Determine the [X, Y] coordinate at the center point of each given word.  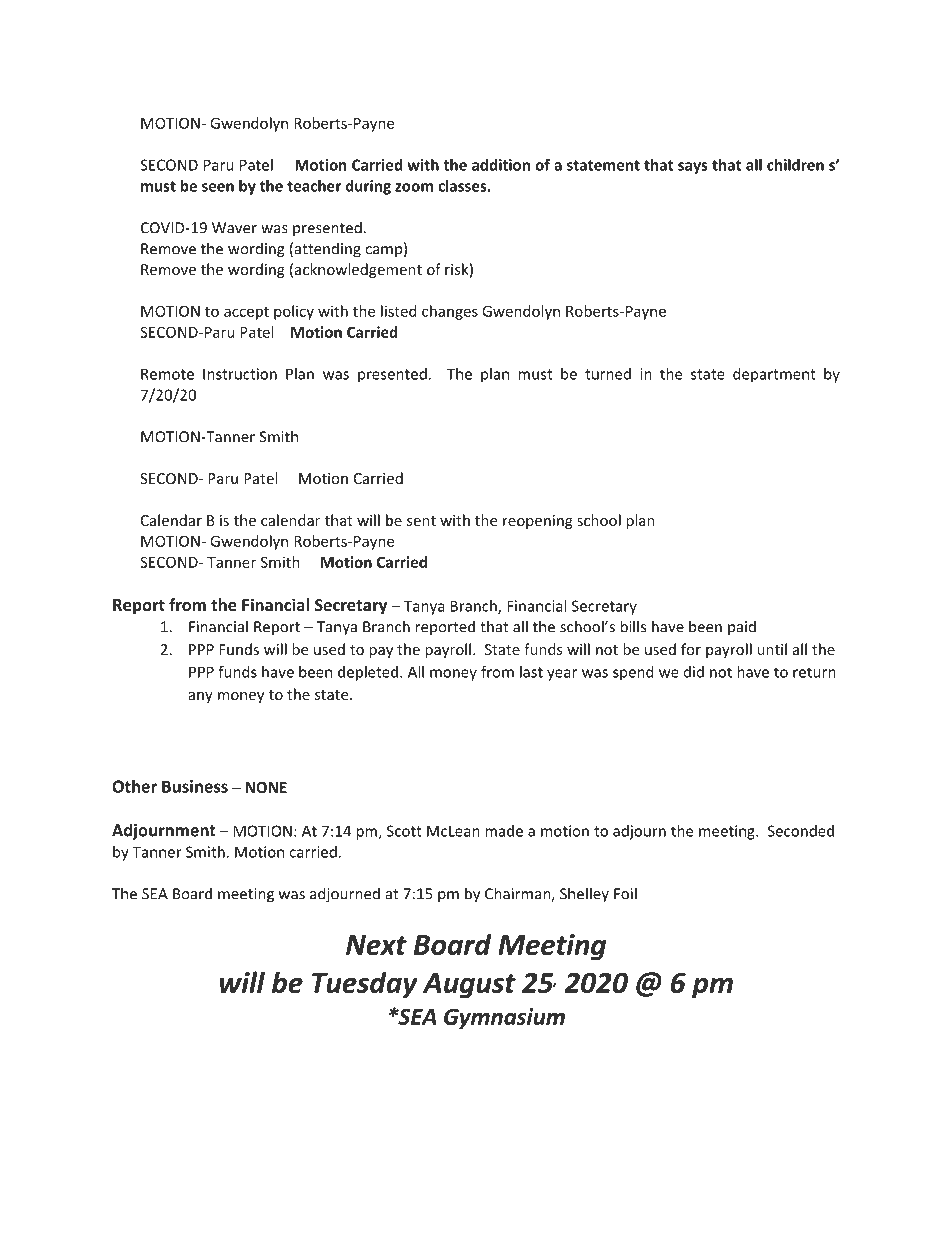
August [469, 986]
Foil [625, 893]
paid [742, 627]
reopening [538, 522]
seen [218, 187]
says [693, 168]
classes [462, 186]
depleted [368, 673]
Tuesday [365, 985]
